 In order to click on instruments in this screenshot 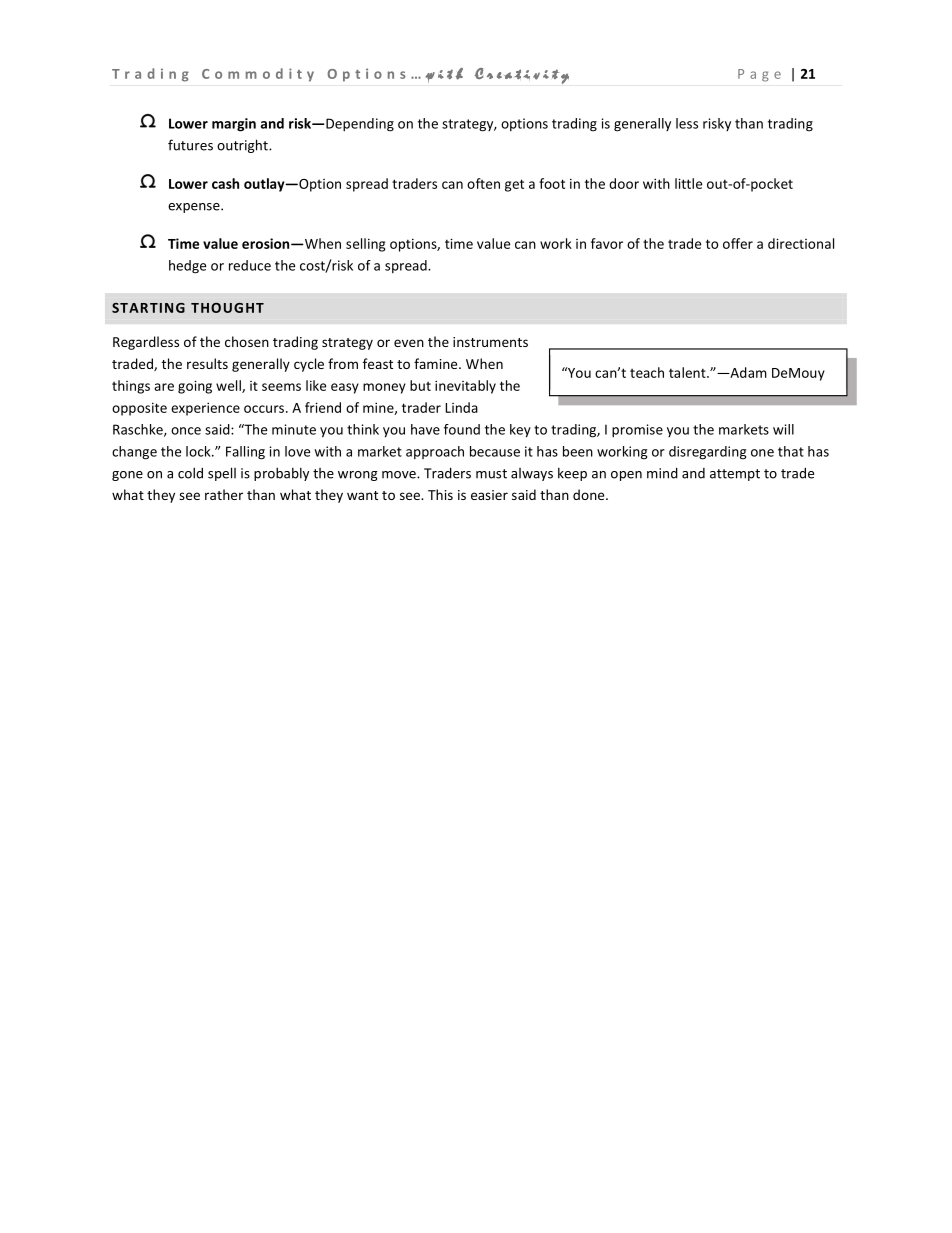, I will do `click(490, 342)`.
